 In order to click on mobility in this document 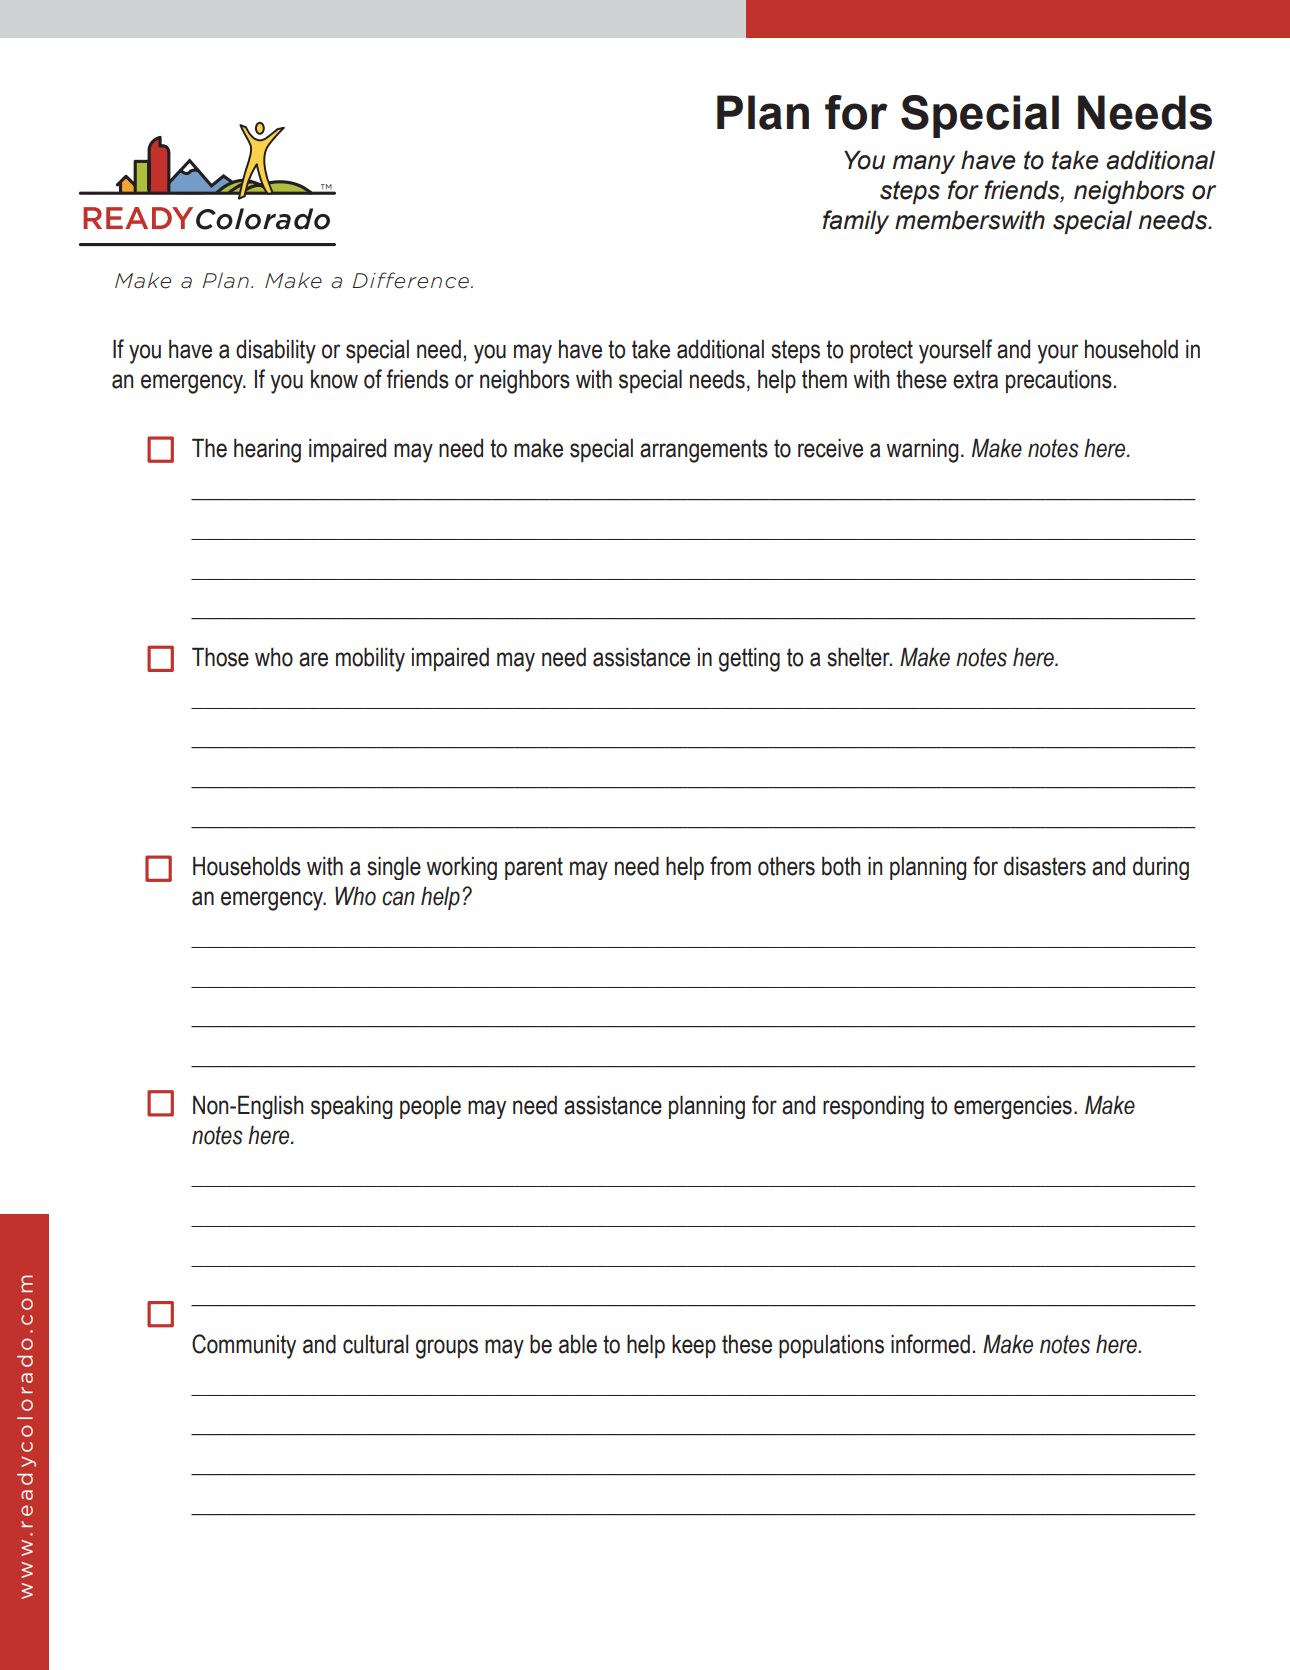, I will do `click(370, 659)`.
